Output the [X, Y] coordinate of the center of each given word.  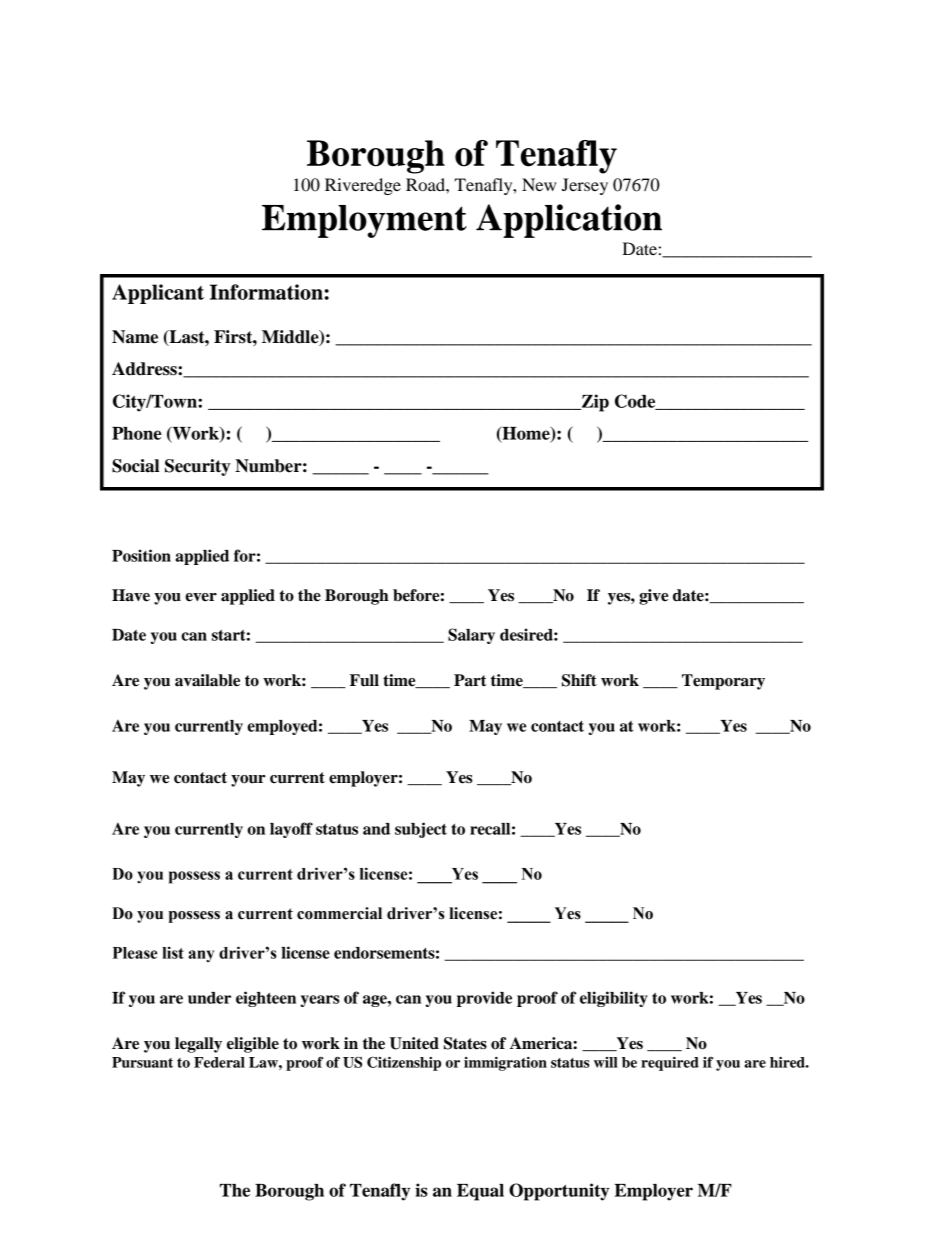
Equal [480, 1192]
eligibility [614, 999]
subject [421, 830]
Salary [471, 636]
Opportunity [559, 1192]
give [653, 597]
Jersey [585, 186]
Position [141, 555]
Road [426, 184]
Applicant [158, 294]
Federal [219, 1062]
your [248, 781]
